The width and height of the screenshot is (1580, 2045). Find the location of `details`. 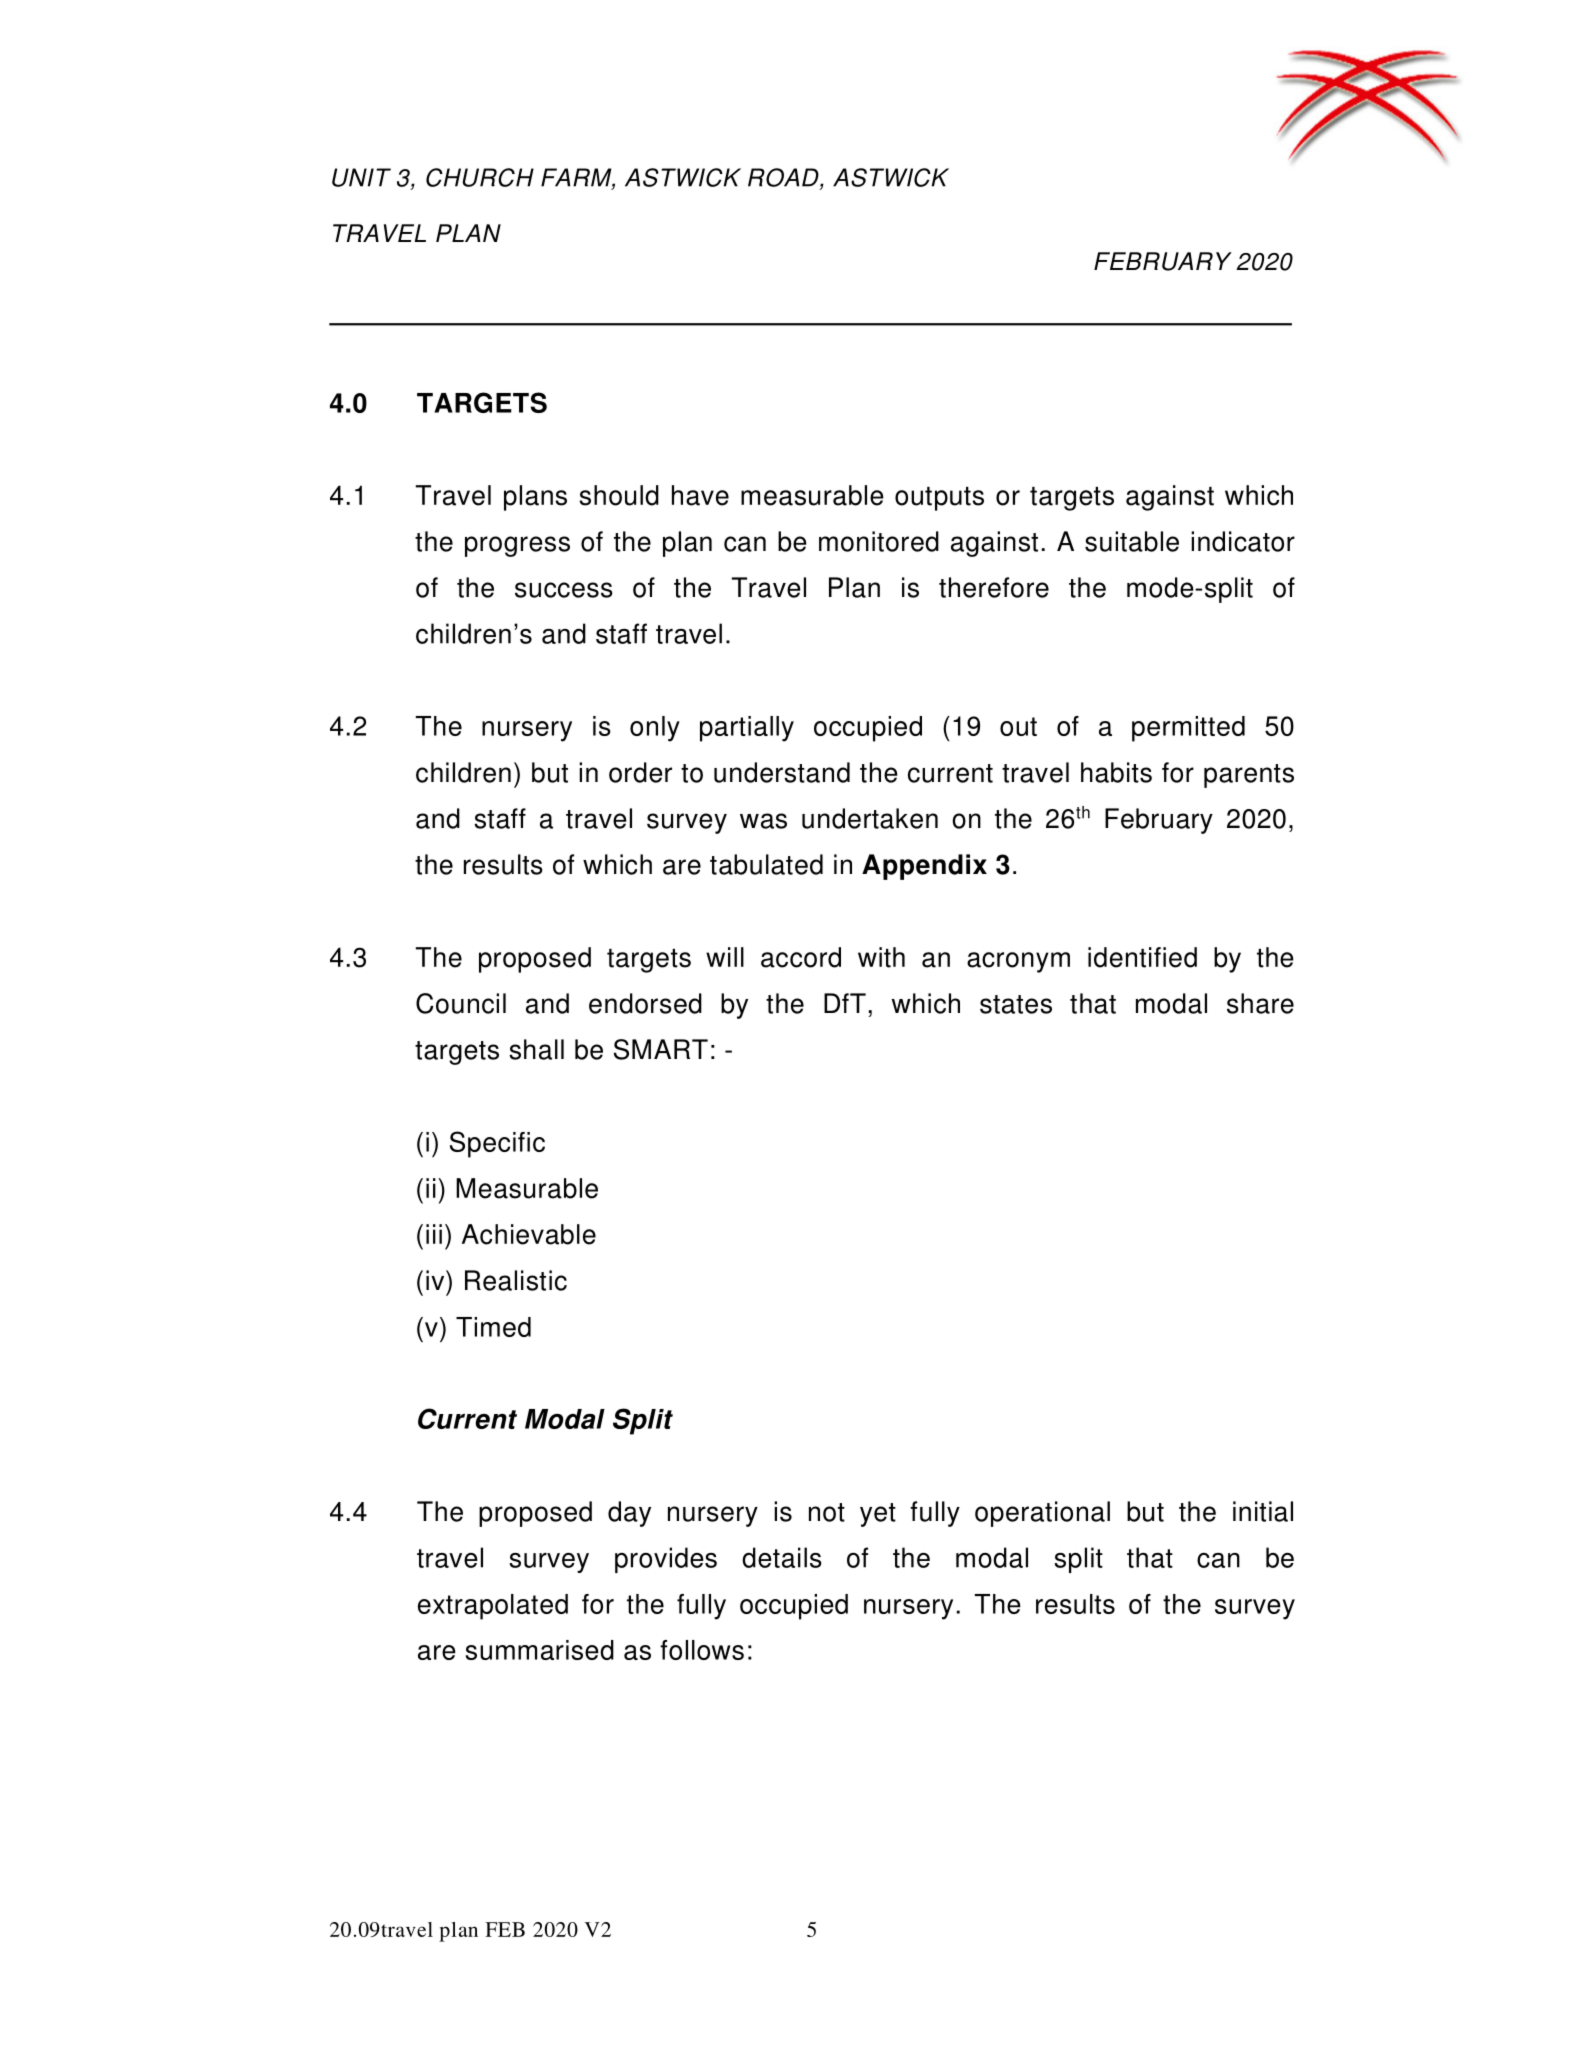

details is located at coordinates (782, 1557).
